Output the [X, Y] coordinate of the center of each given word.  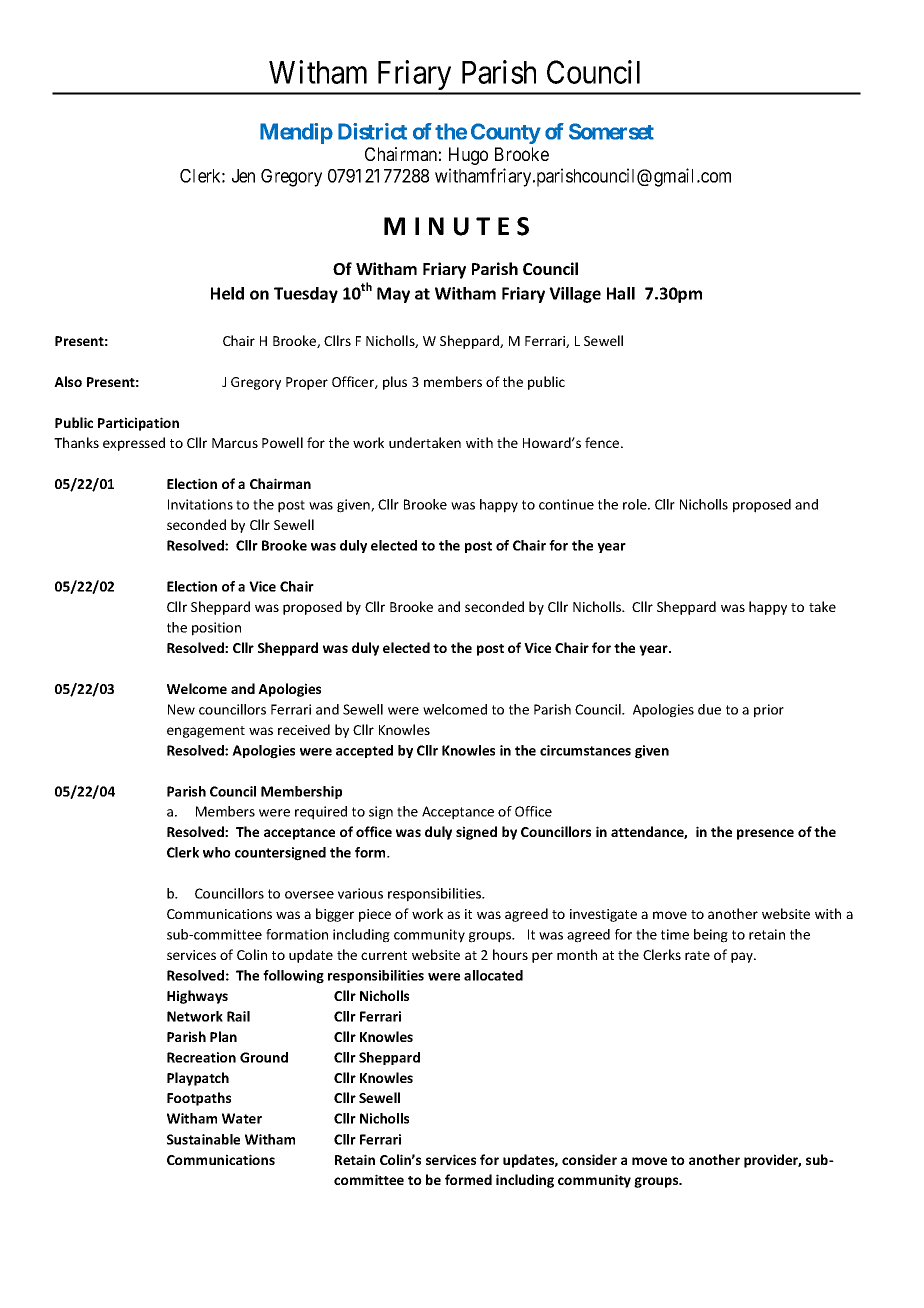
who [217, 852]
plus [395, 383]
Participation [138, 424]
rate [697, 955]
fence [603, 442]
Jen [243, 176]
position [216, 629]
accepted [364, 751]
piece [375, 915]
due [709, 709]
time [675, 934]
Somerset [611, 131]
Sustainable [203, 1139]
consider [589, 1159]
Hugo [468, 156]
